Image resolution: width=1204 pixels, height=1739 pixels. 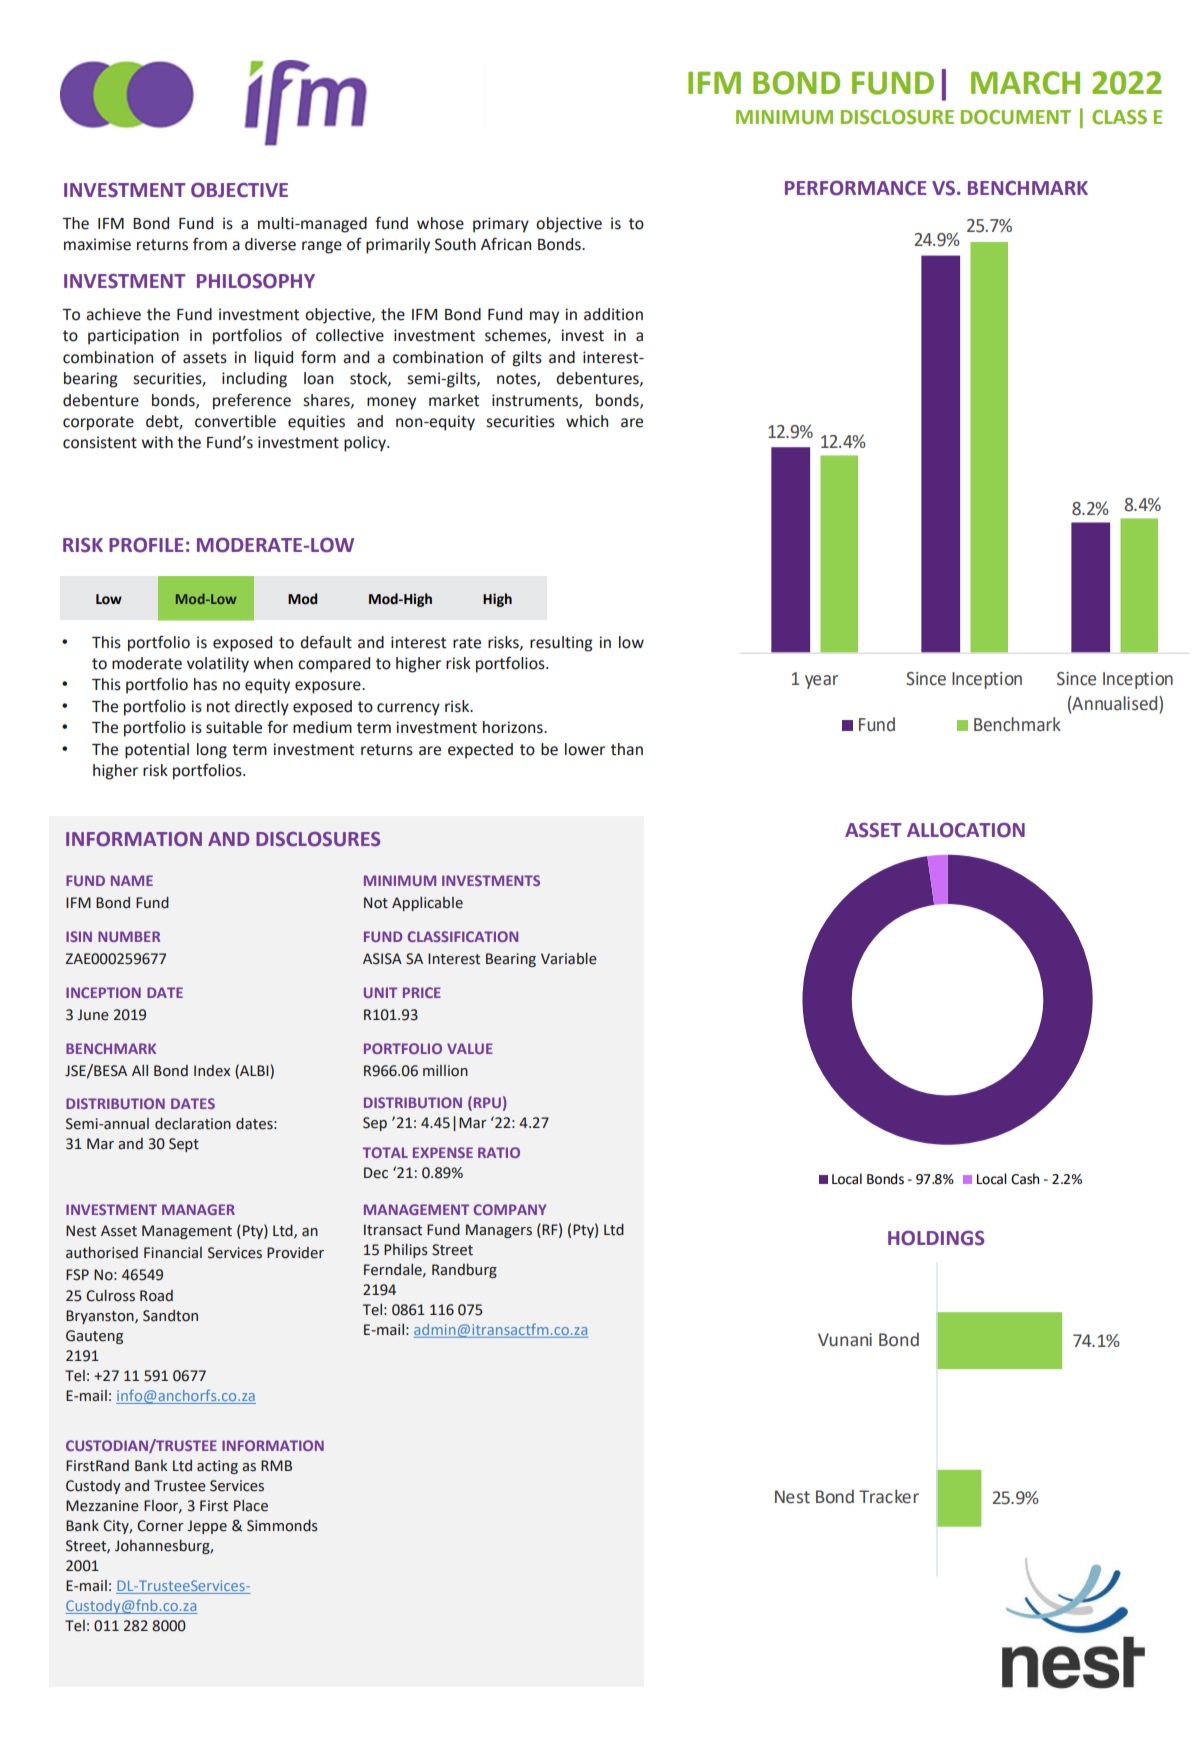 I want to click on DOCUMENT, so click(x=1016, y=117).
